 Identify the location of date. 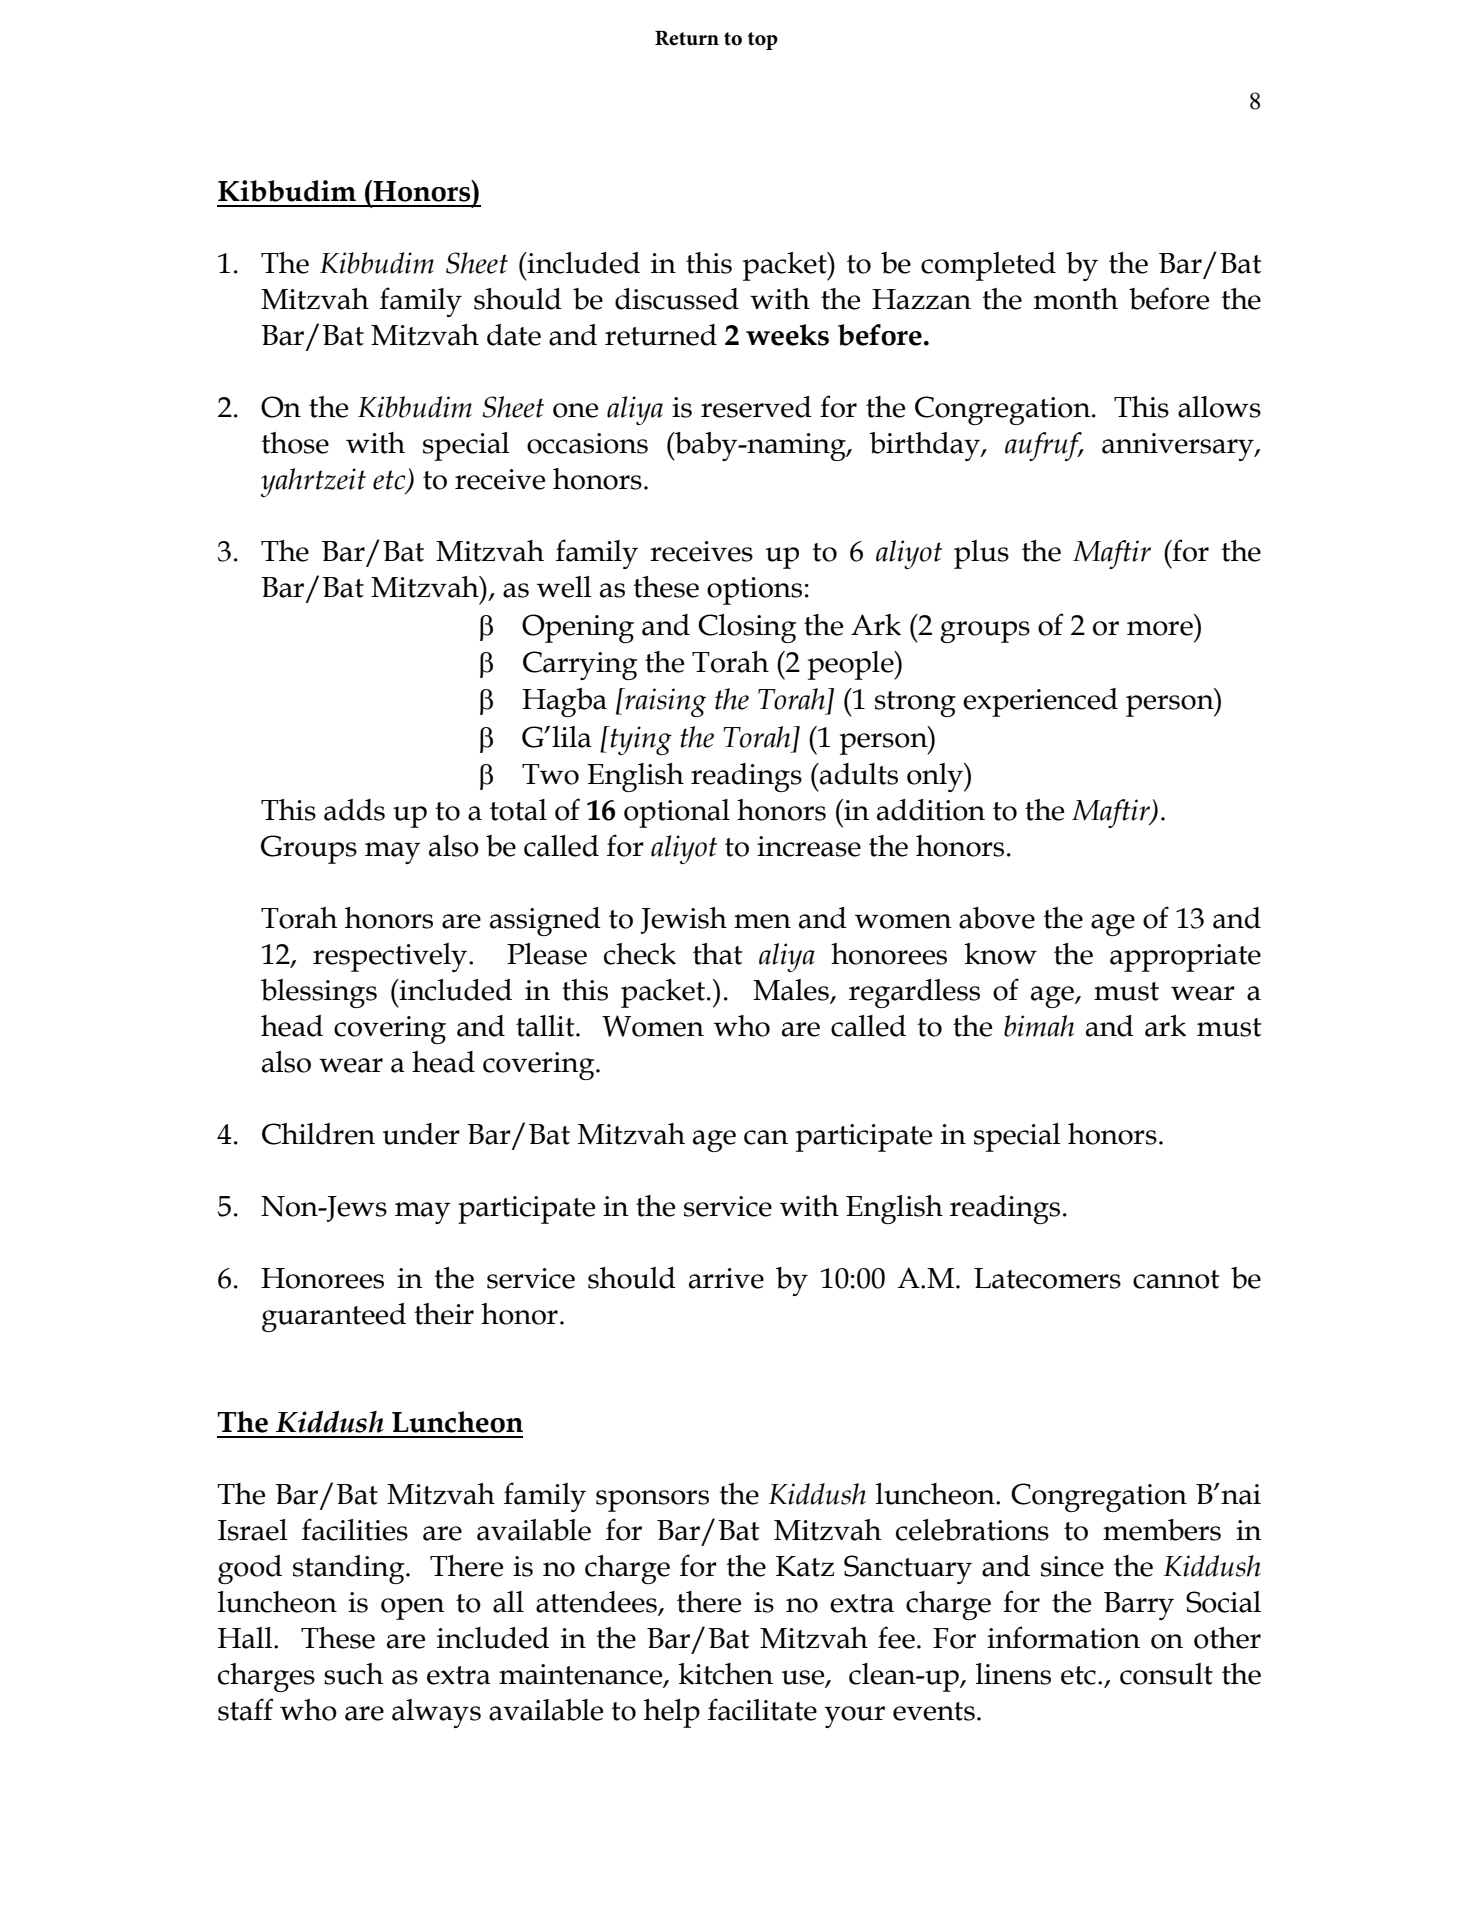
(514, 335).
